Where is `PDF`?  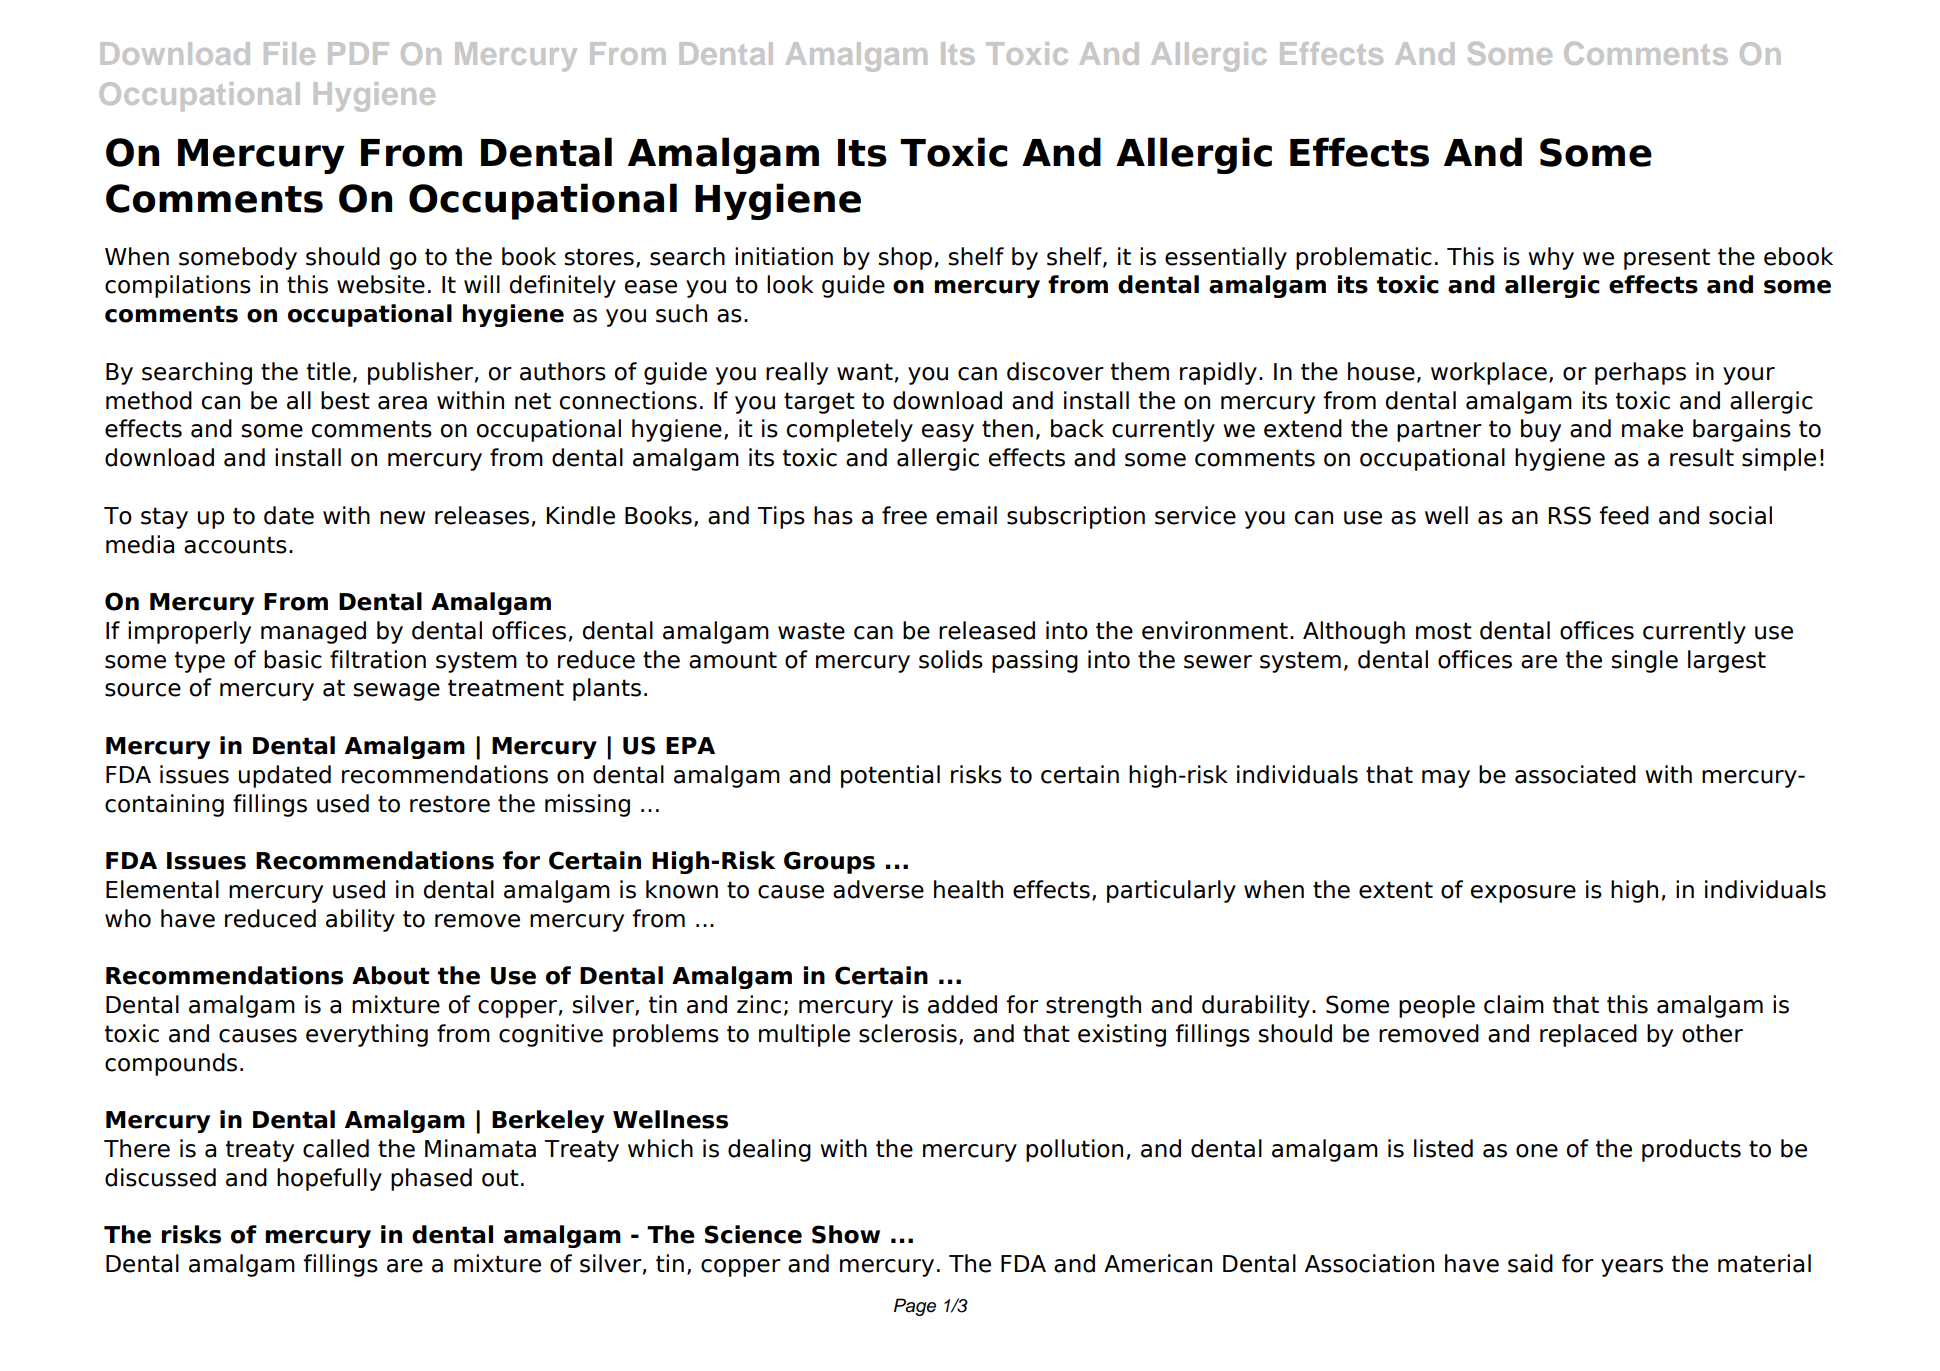
PDF is located at coordinates (358, 53).
